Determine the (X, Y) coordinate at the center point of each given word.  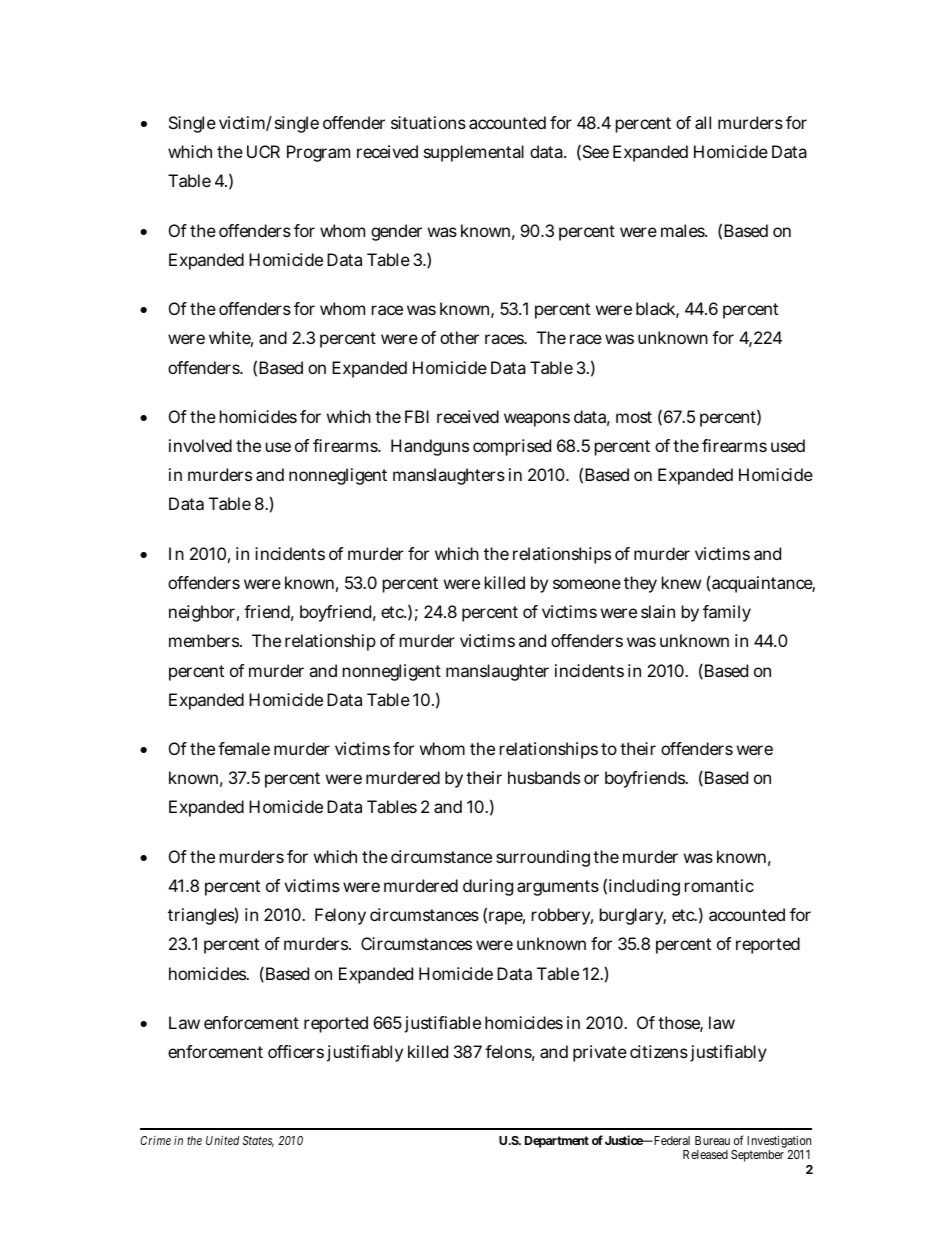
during (488, 887)
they (640, 584)
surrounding (543, 858)
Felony (340, 916)
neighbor (202, 613)
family (727, 613)
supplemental (474, 153)
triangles (201, 916)
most (634, 417)
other (459, 337)
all (703, 122)
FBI (417, 416)
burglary (632, 916)
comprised (512, 447)
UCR (263, 151)
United (222, 1140)
